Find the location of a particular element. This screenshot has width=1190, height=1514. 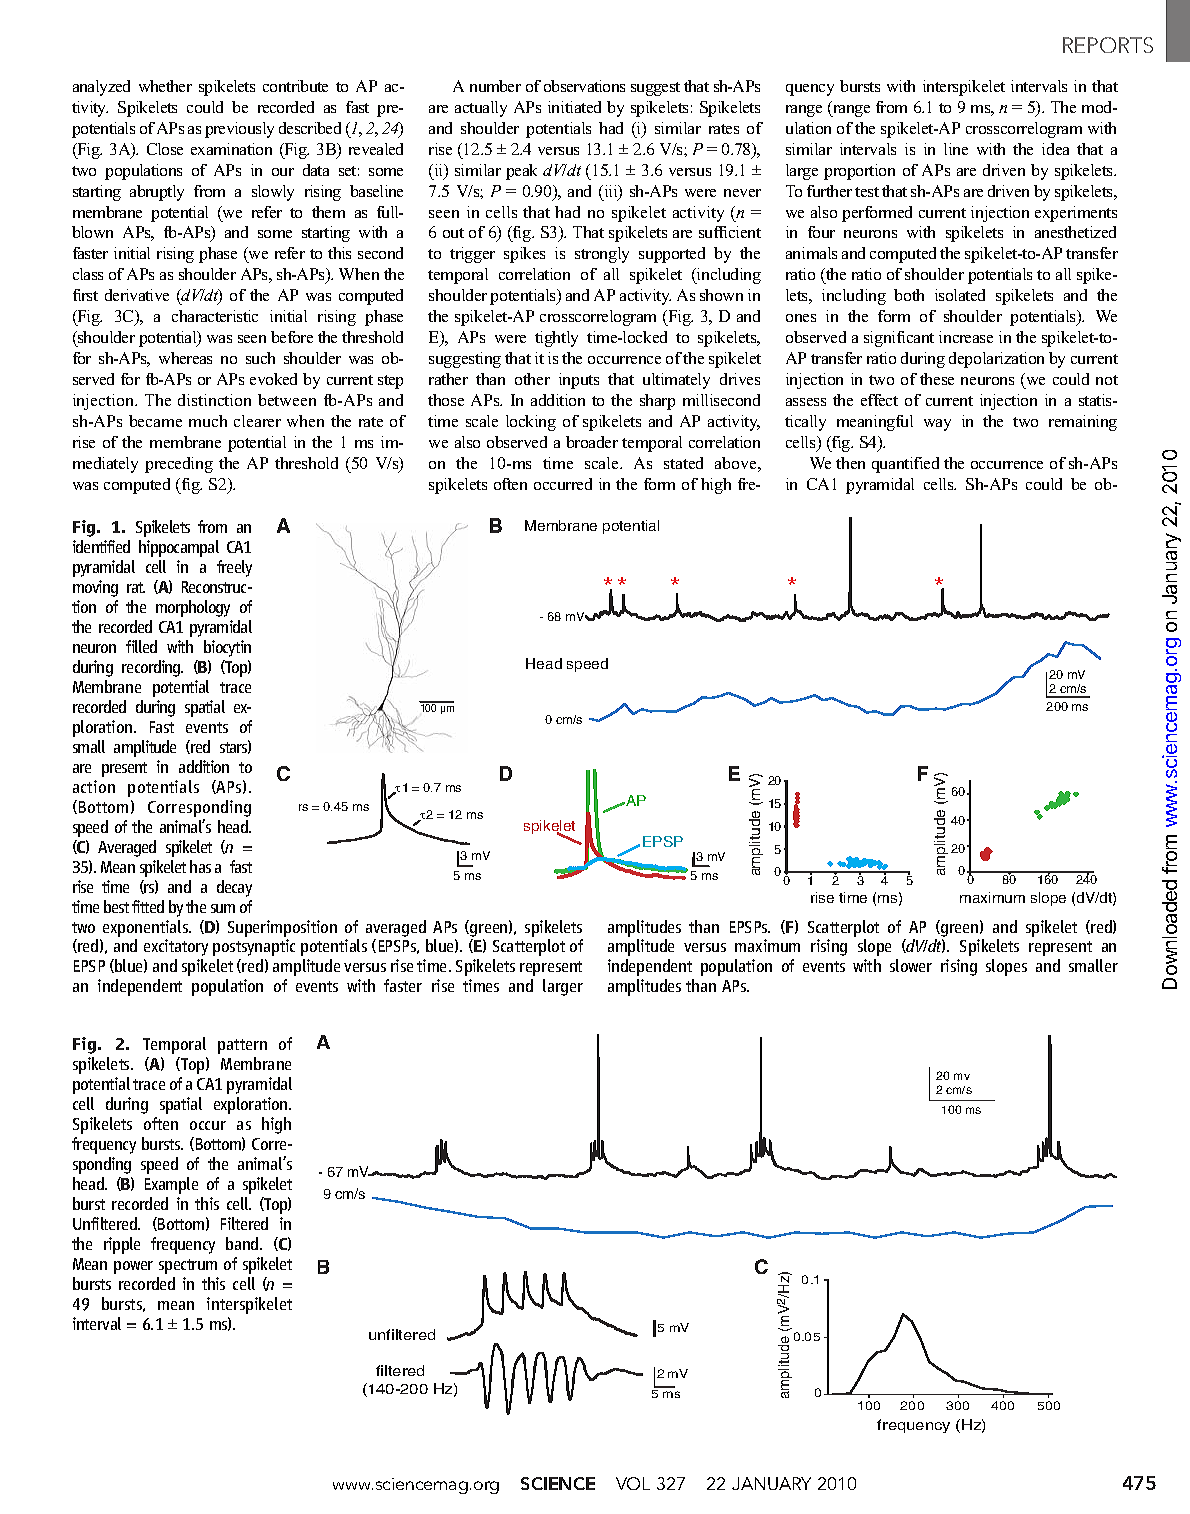

spectrum is located at coordinates (188, 1266).
